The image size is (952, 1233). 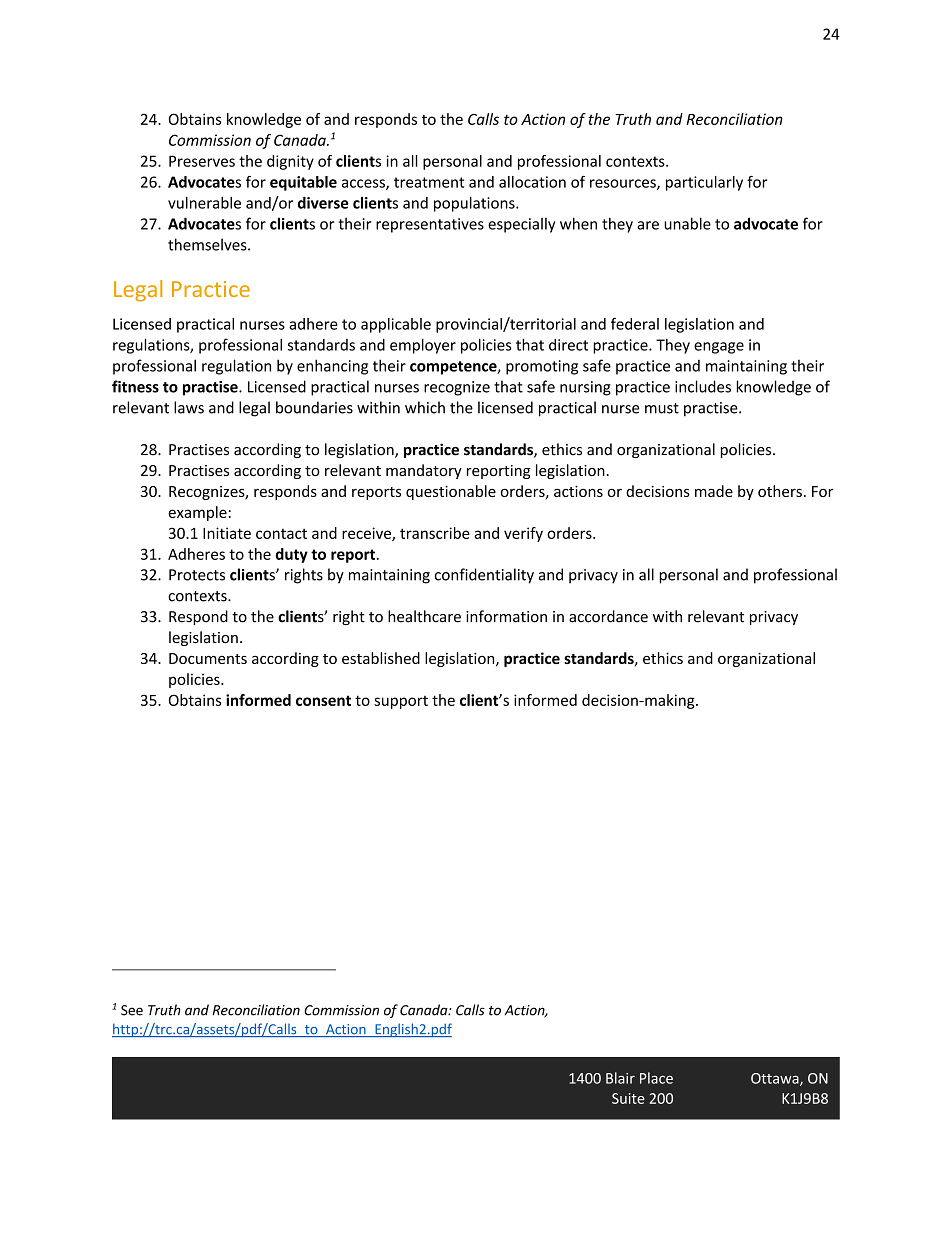 What do you see at coordinates (204, 203) in the screenshot?
I see `vulnerable` at bounding box center [204, 203].
